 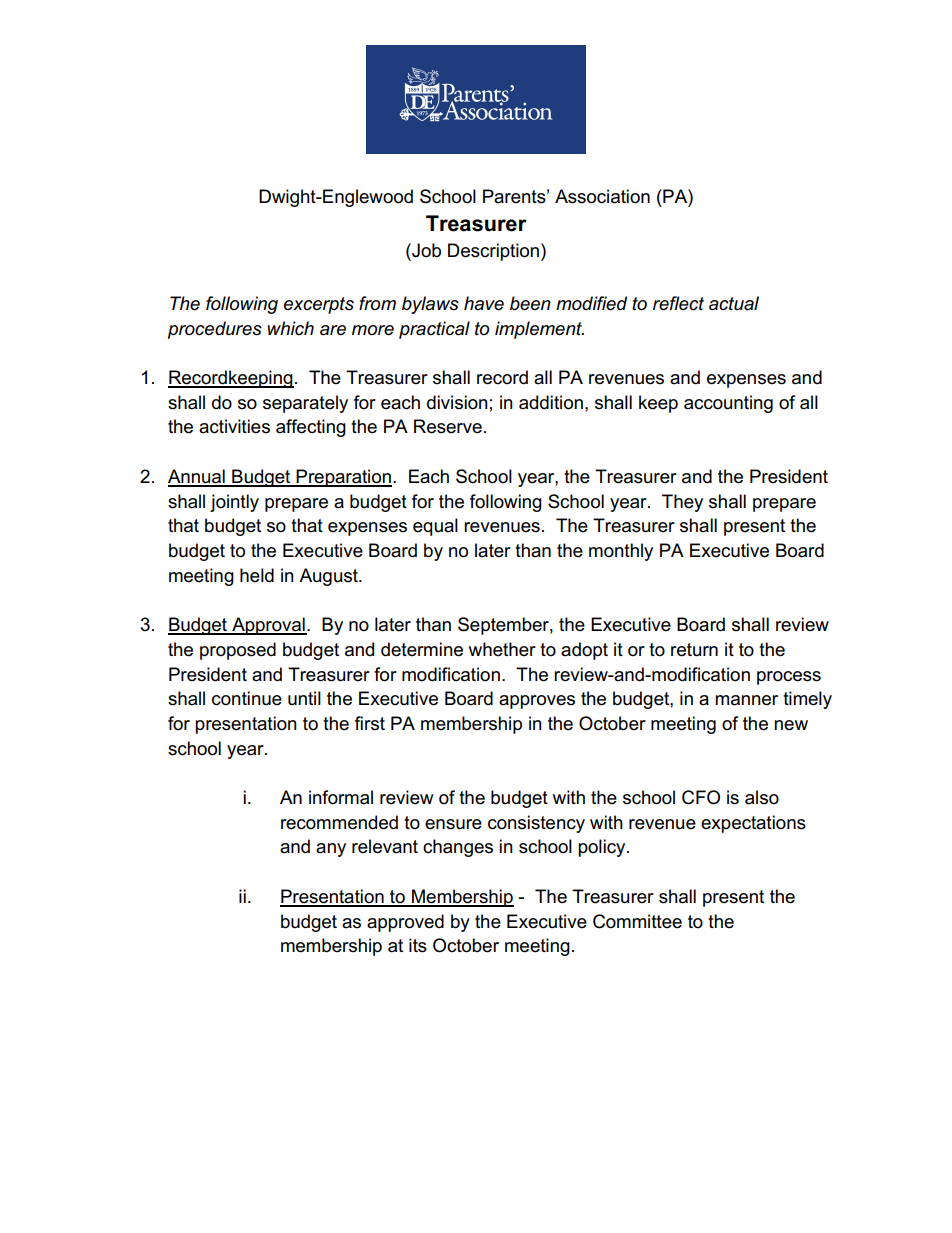 I want to click on held, so click(x=257, y=575).
